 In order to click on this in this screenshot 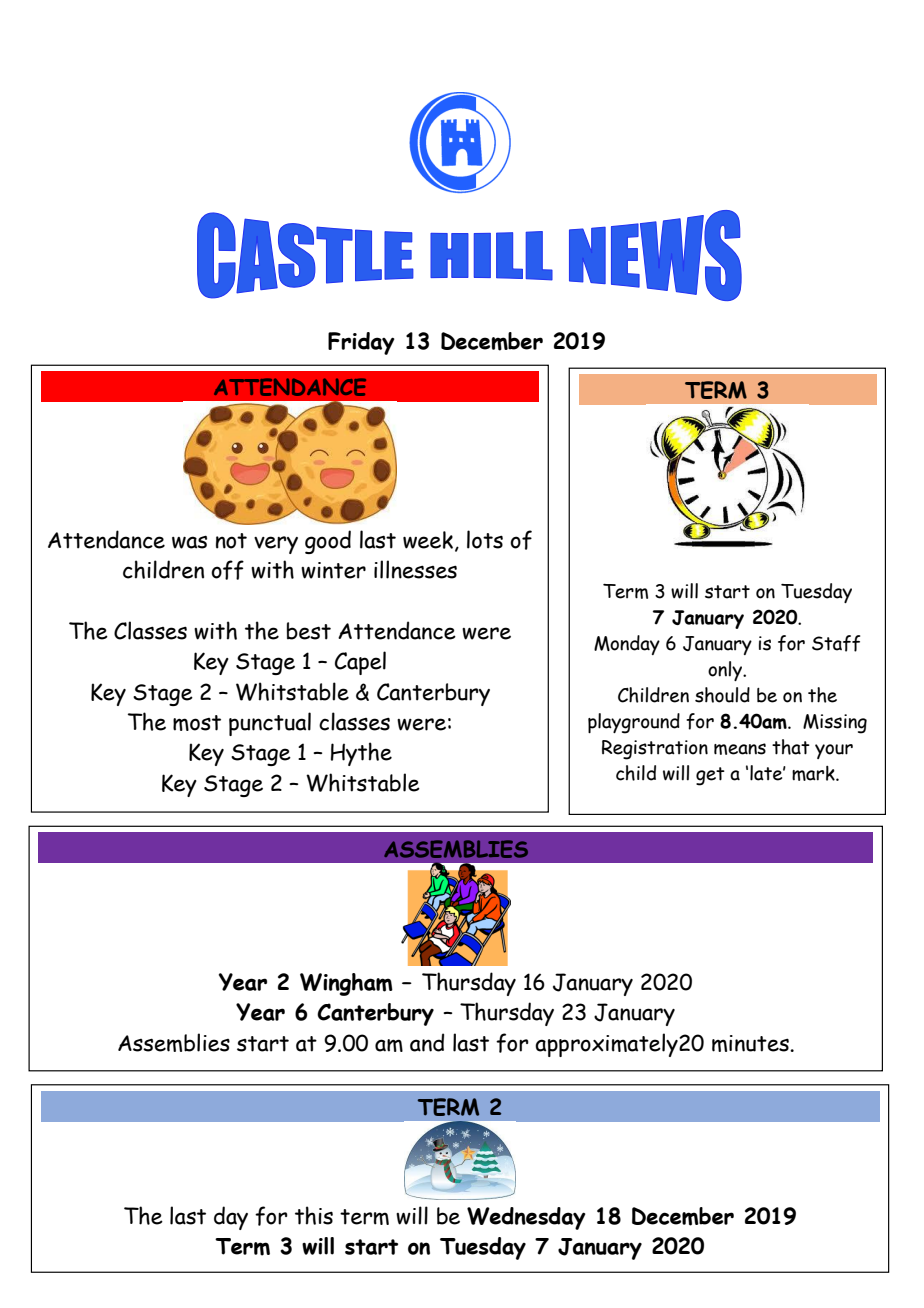, I will do `click(314, 1215)`.
